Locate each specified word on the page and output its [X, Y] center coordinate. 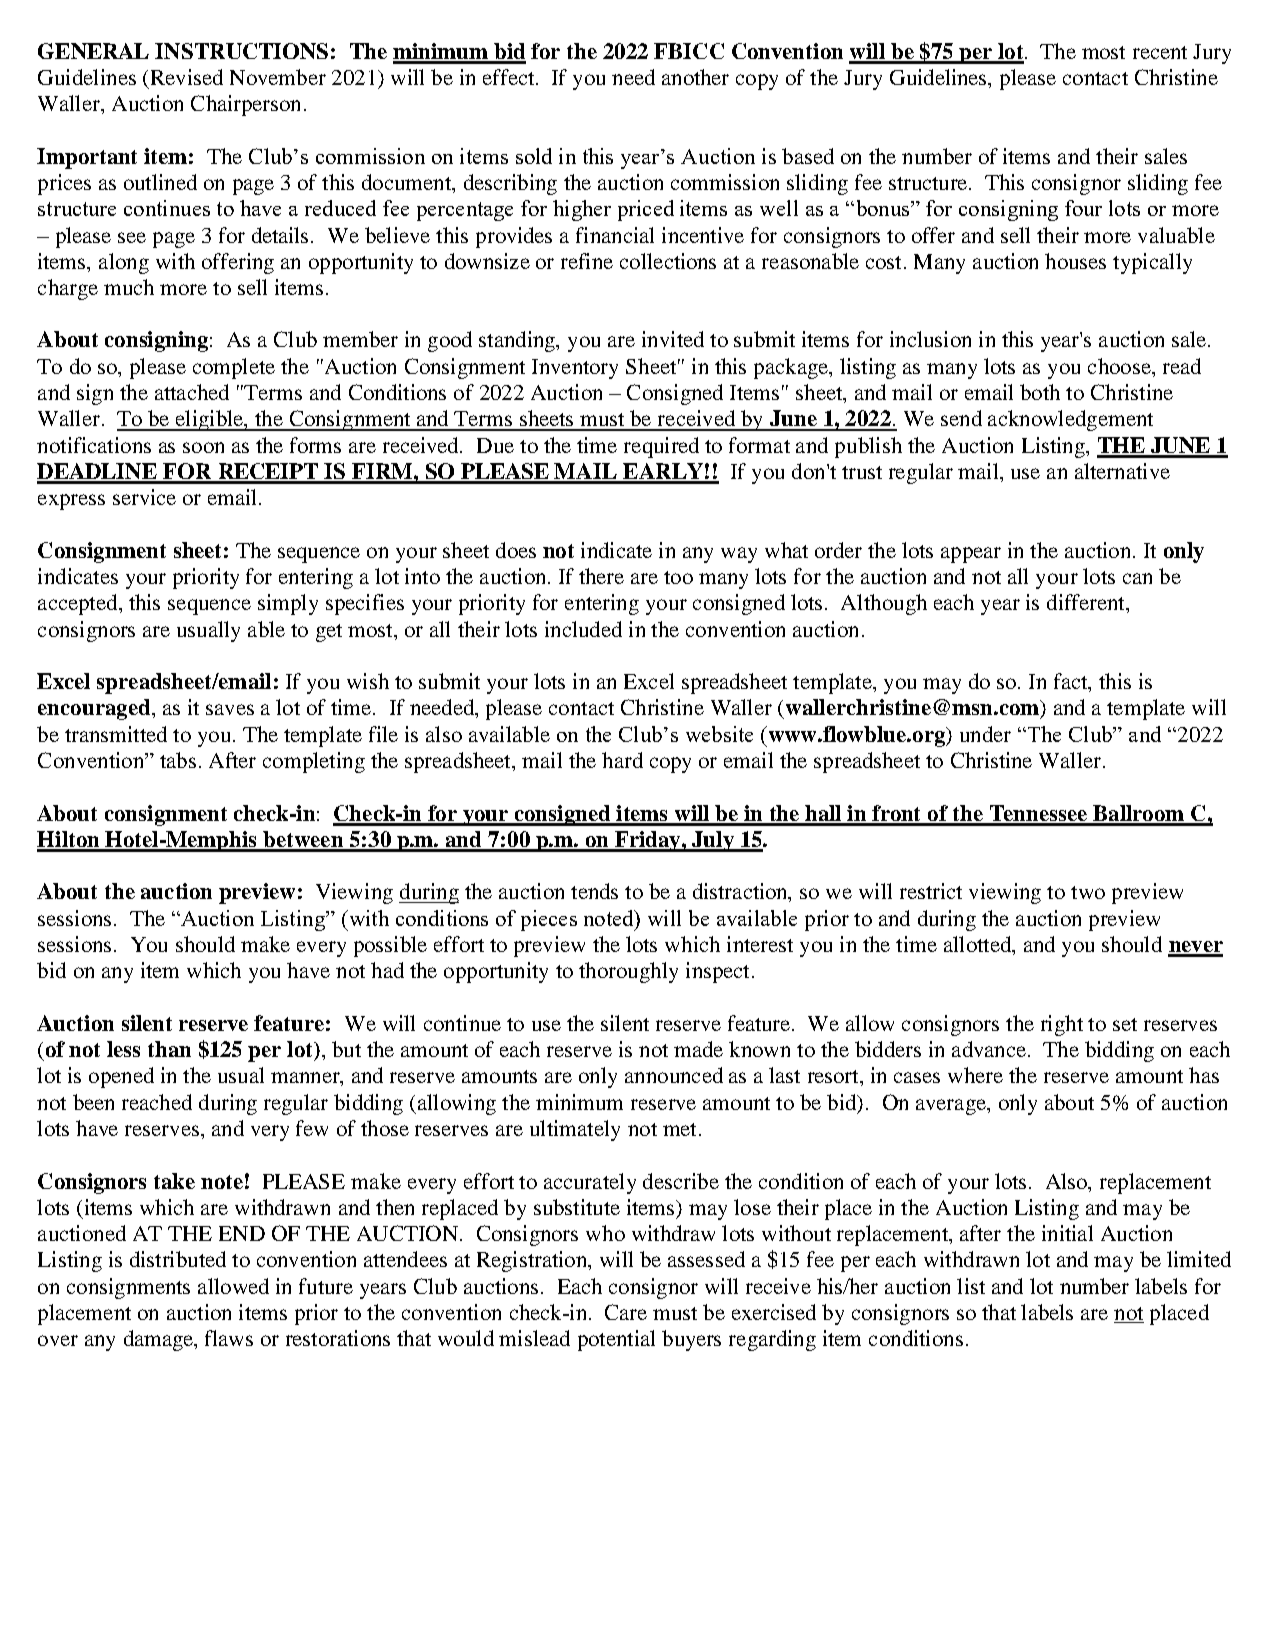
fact [1072, 682]
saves [230, 709]
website [719, 734]
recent [1160, 52]
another [695, 77]
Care [626, 1312]
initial [1067, 1233]
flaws [229, 1338]
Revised [187, 77]
